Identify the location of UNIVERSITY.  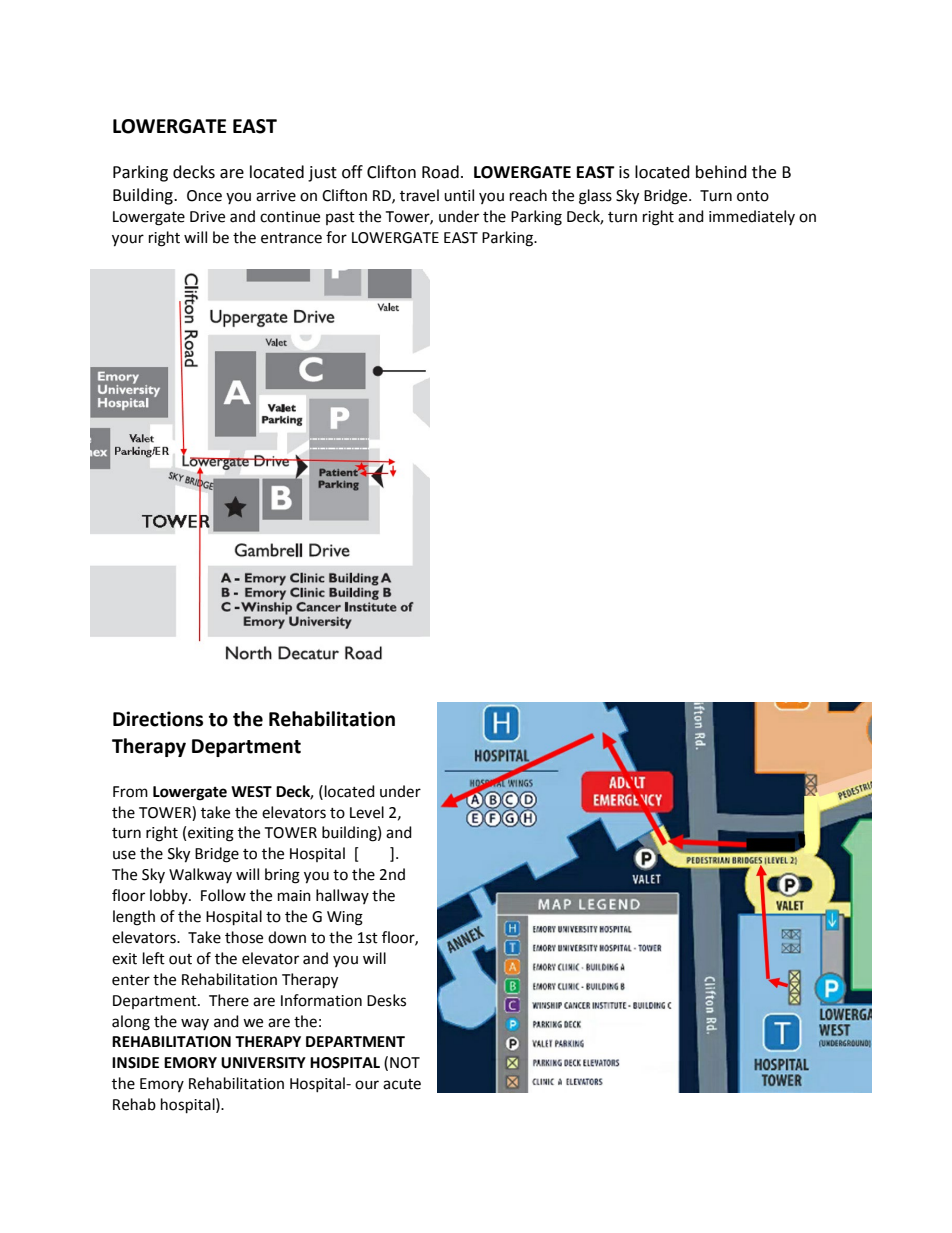
(263, 1063).
